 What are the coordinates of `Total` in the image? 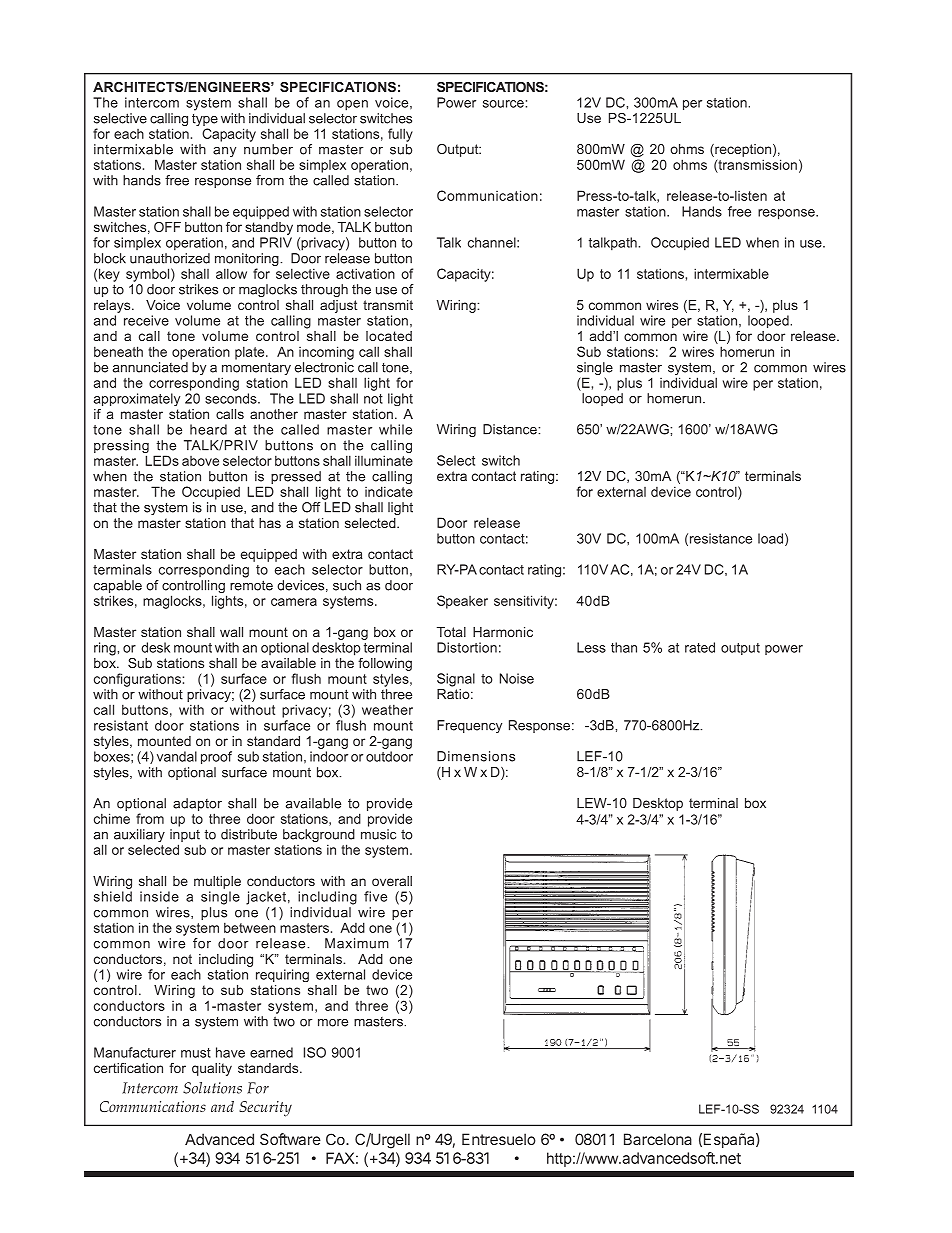 It's located at (451, 632).
